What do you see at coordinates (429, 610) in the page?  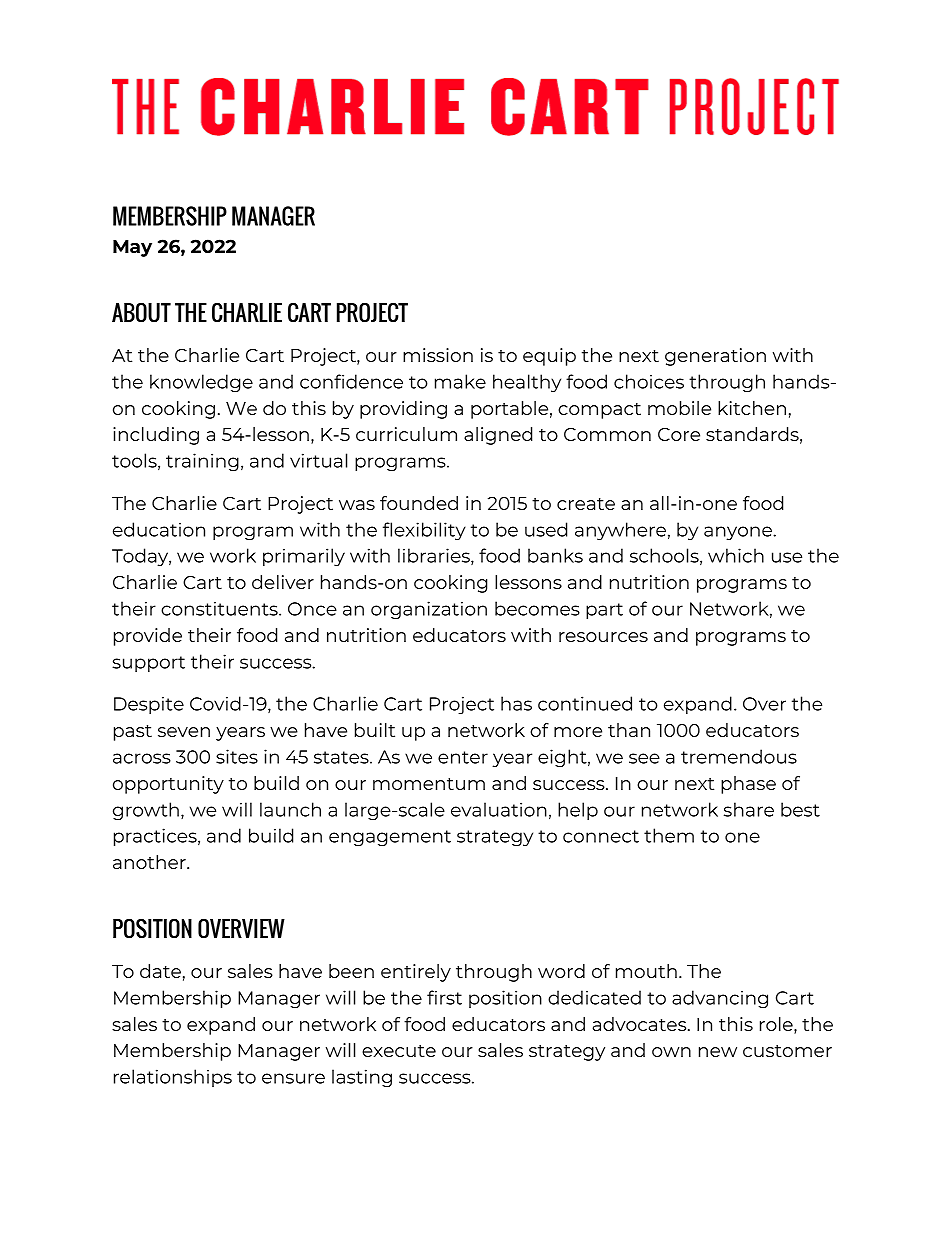 I see `organization` at bounding box center [429, 610].
